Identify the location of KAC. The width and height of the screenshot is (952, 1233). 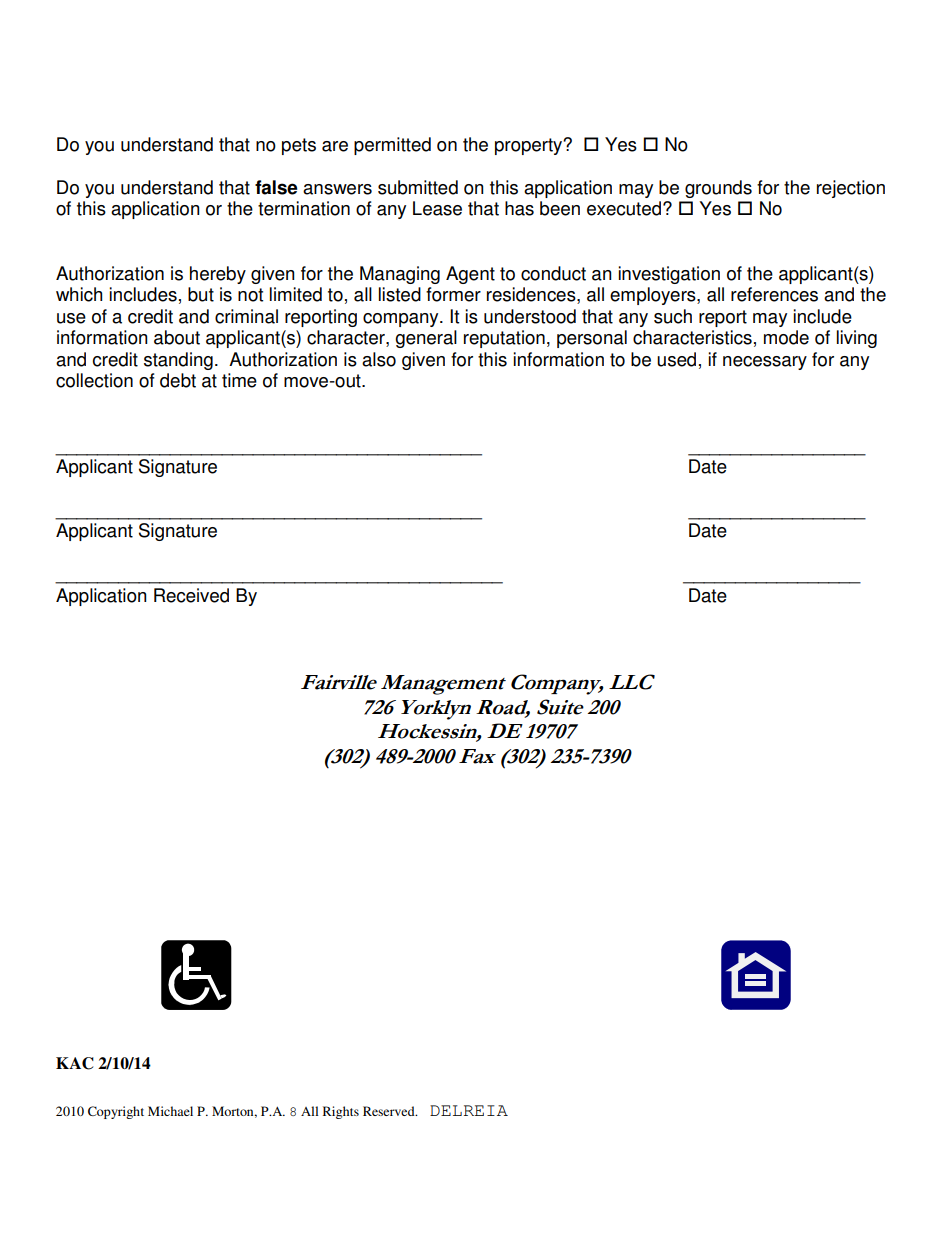
(75, 1063).
